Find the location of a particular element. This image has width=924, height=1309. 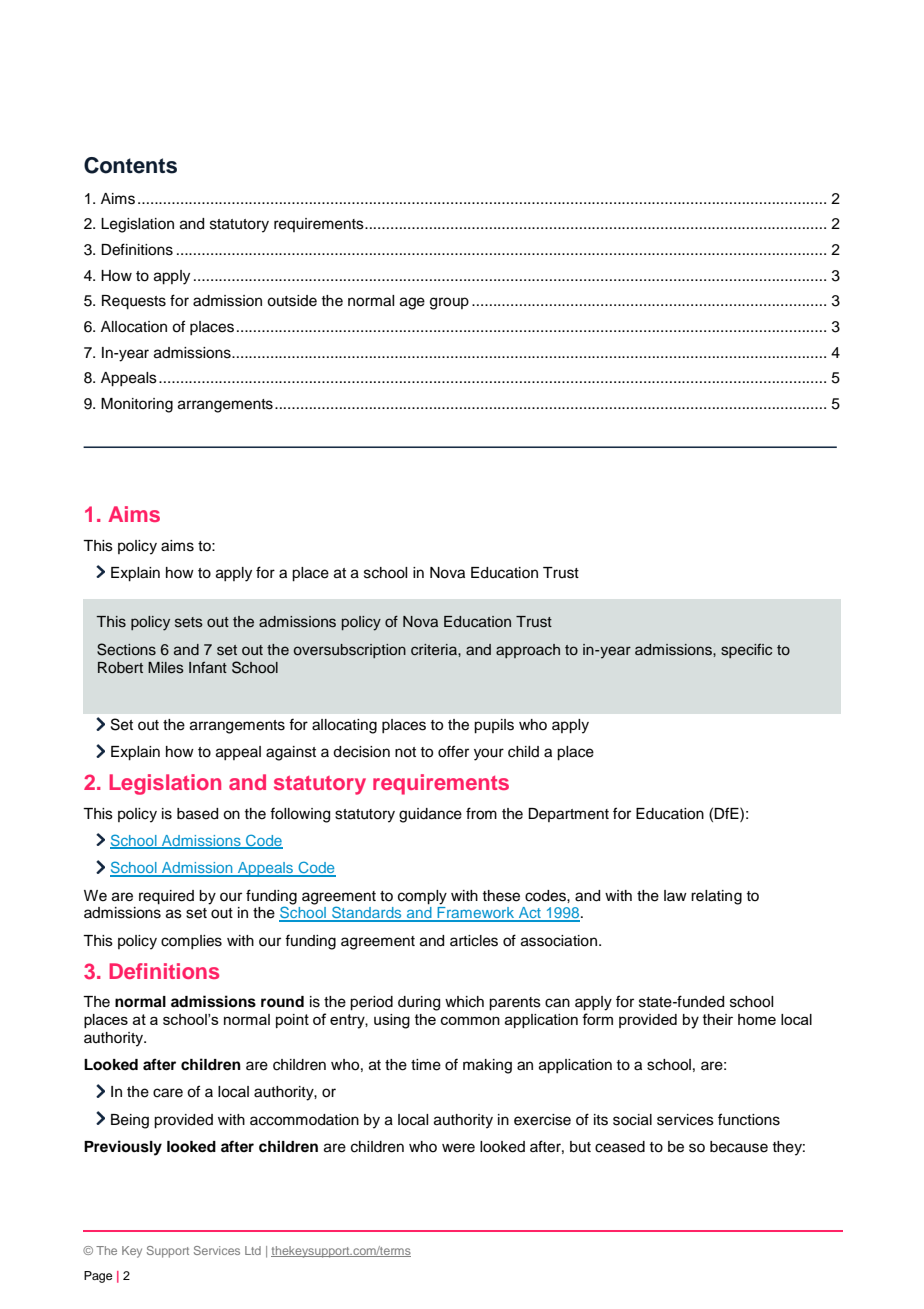

not is located at coordinates (405, 752).
